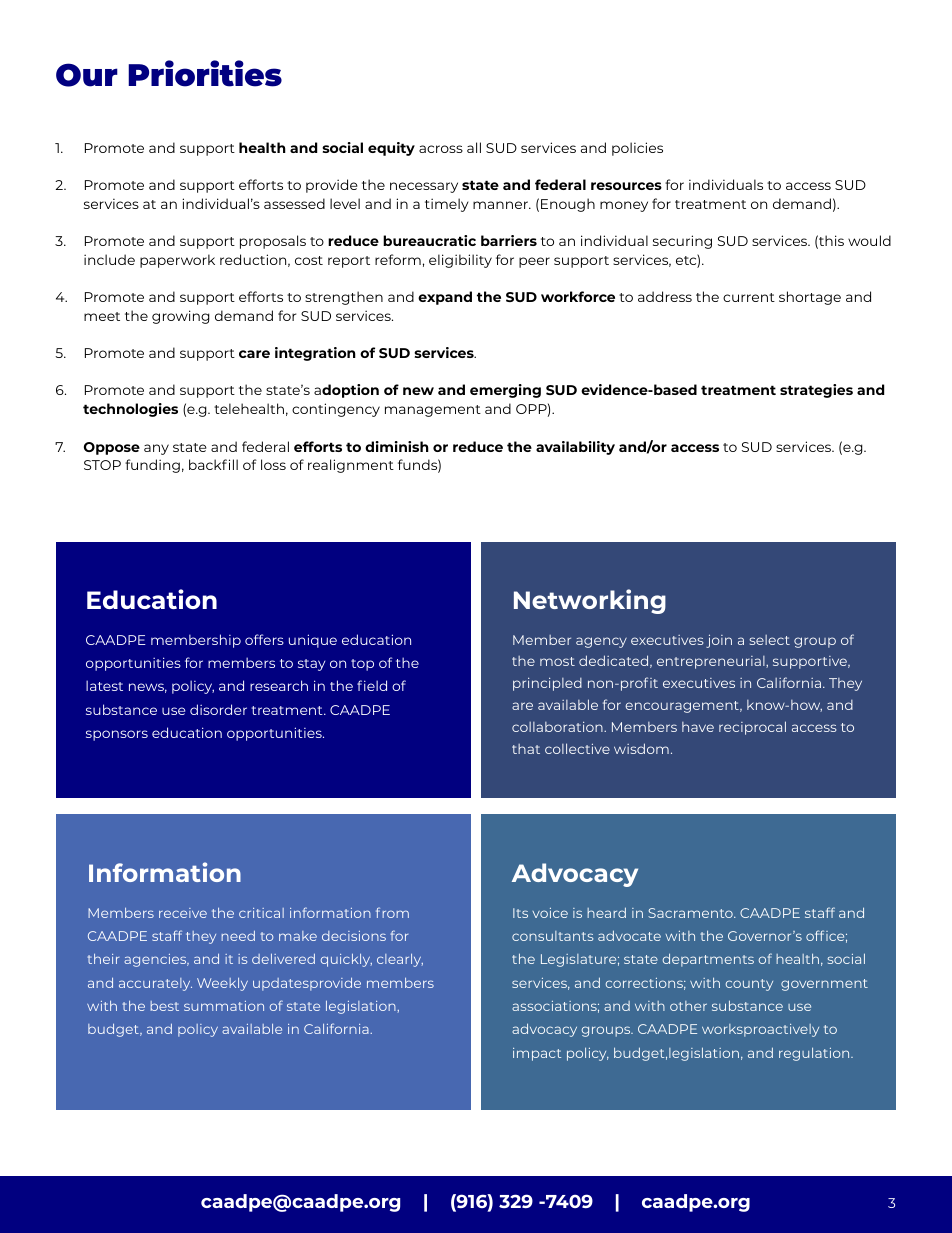 The height and width of the screenshot is (1233, 952). What do you see at coordinates (815, 1054) in the screenshot?
I see `regulation` at bounding box center [815, 1054].
